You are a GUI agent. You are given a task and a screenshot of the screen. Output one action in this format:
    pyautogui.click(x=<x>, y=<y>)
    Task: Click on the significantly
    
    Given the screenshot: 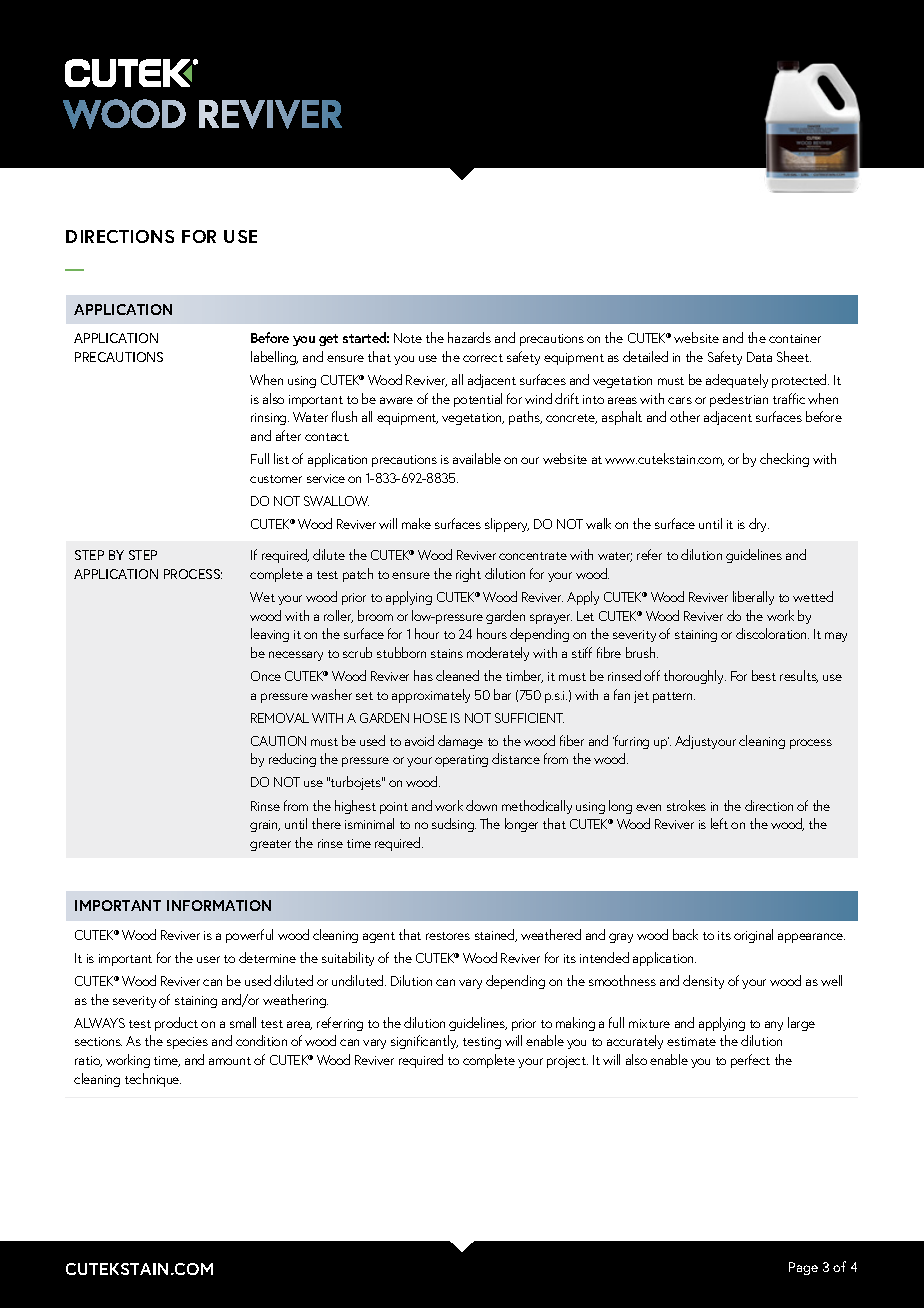 What is the action you would take?
    pyautogui.click(x=424, y=1042)
